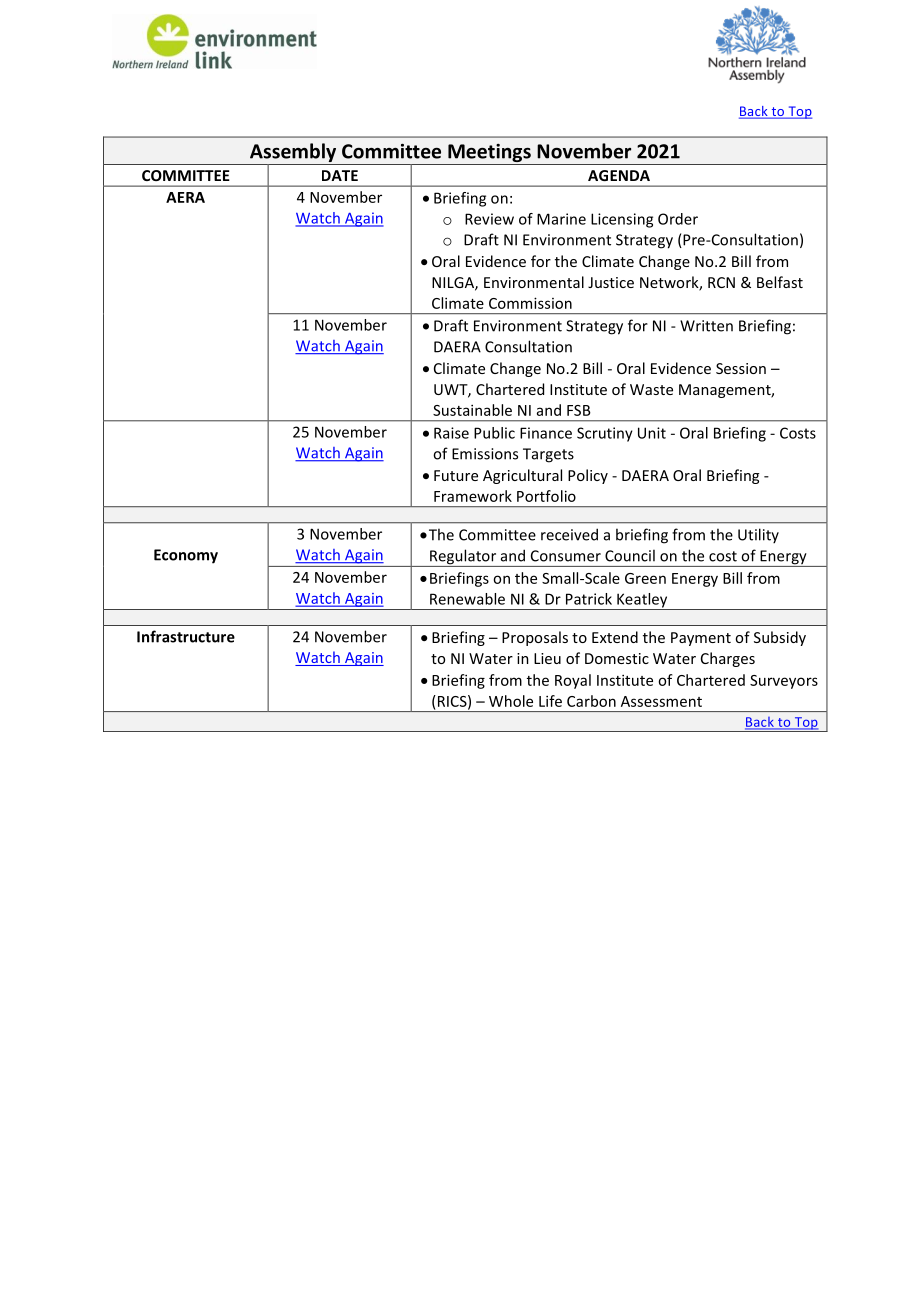  What do you see at coordinates (728, 659) in the image?
I see `Charges` at bounding box center [728, 659].
